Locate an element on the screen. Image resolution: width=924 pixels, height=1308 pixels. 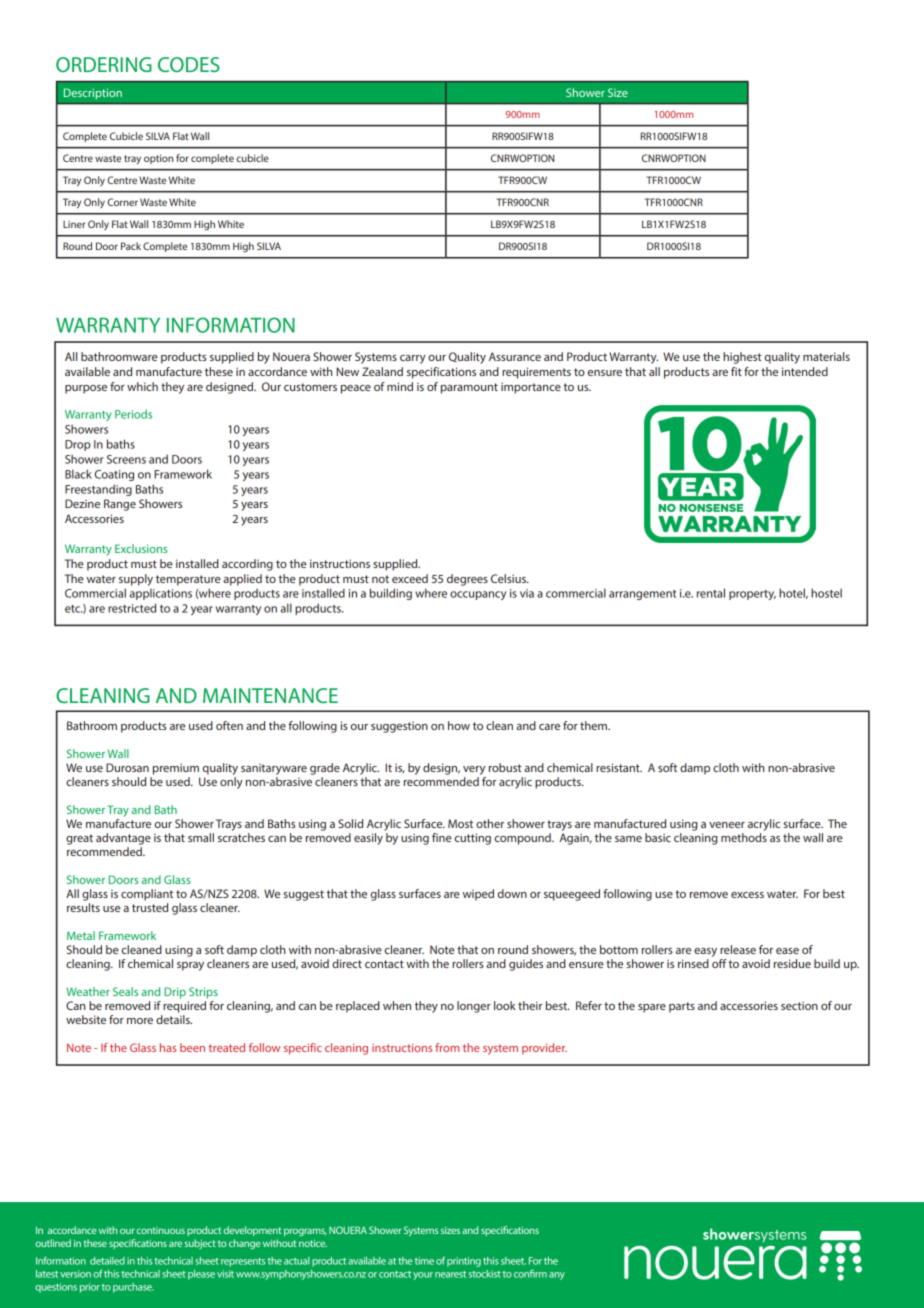
materials is located at coordinates (826, 356).
